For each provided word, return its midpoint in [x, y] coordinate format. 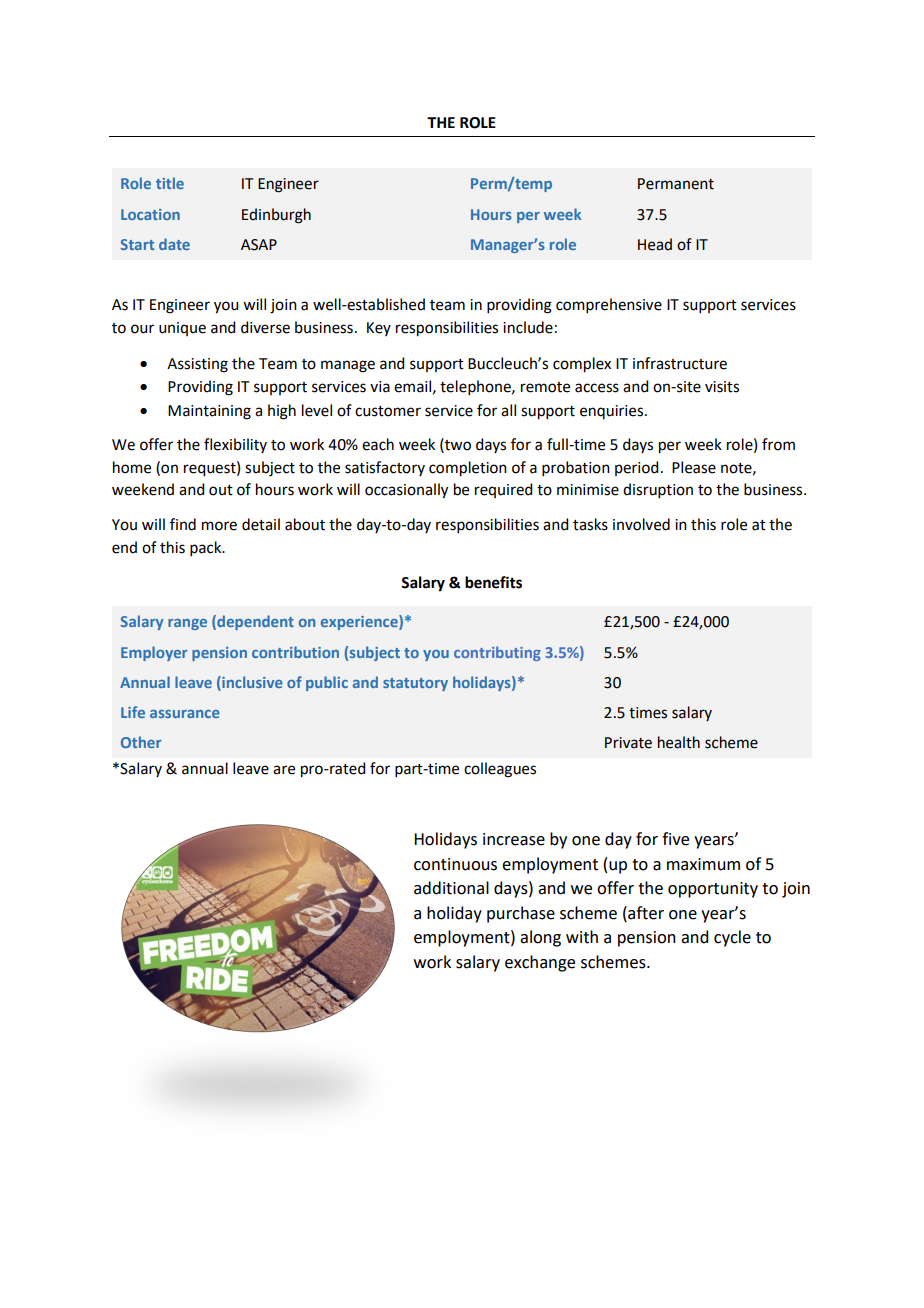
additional [451, 888]
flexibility [235, 445]
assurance [185, 714]
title [170, 183]
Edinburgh [276, 216]
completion [468, 469]
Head [655, 244]
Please [694, 467]
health [679, 742]
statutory [415, 684]
